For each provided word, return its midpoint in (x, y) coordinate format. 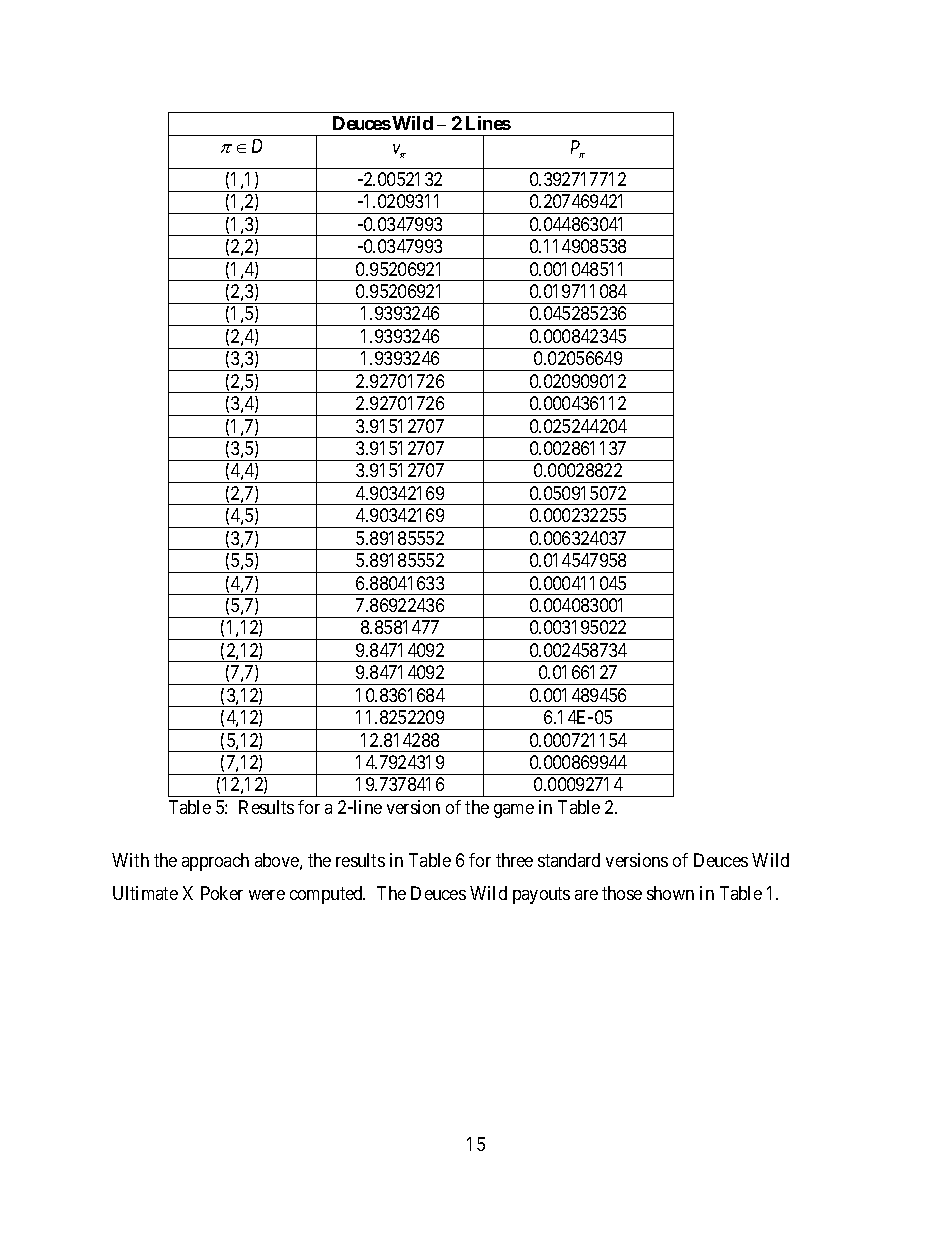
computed (327, 895)
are (586, 895)
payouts (541, 895)
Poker (222, 893)
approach (215, 862)
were (267, 895)
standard (569, 860)
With (130, 860)
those (622, 893)
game (514, 811)
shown (670, 893)
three (514, 860)
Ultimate (145, 893)
